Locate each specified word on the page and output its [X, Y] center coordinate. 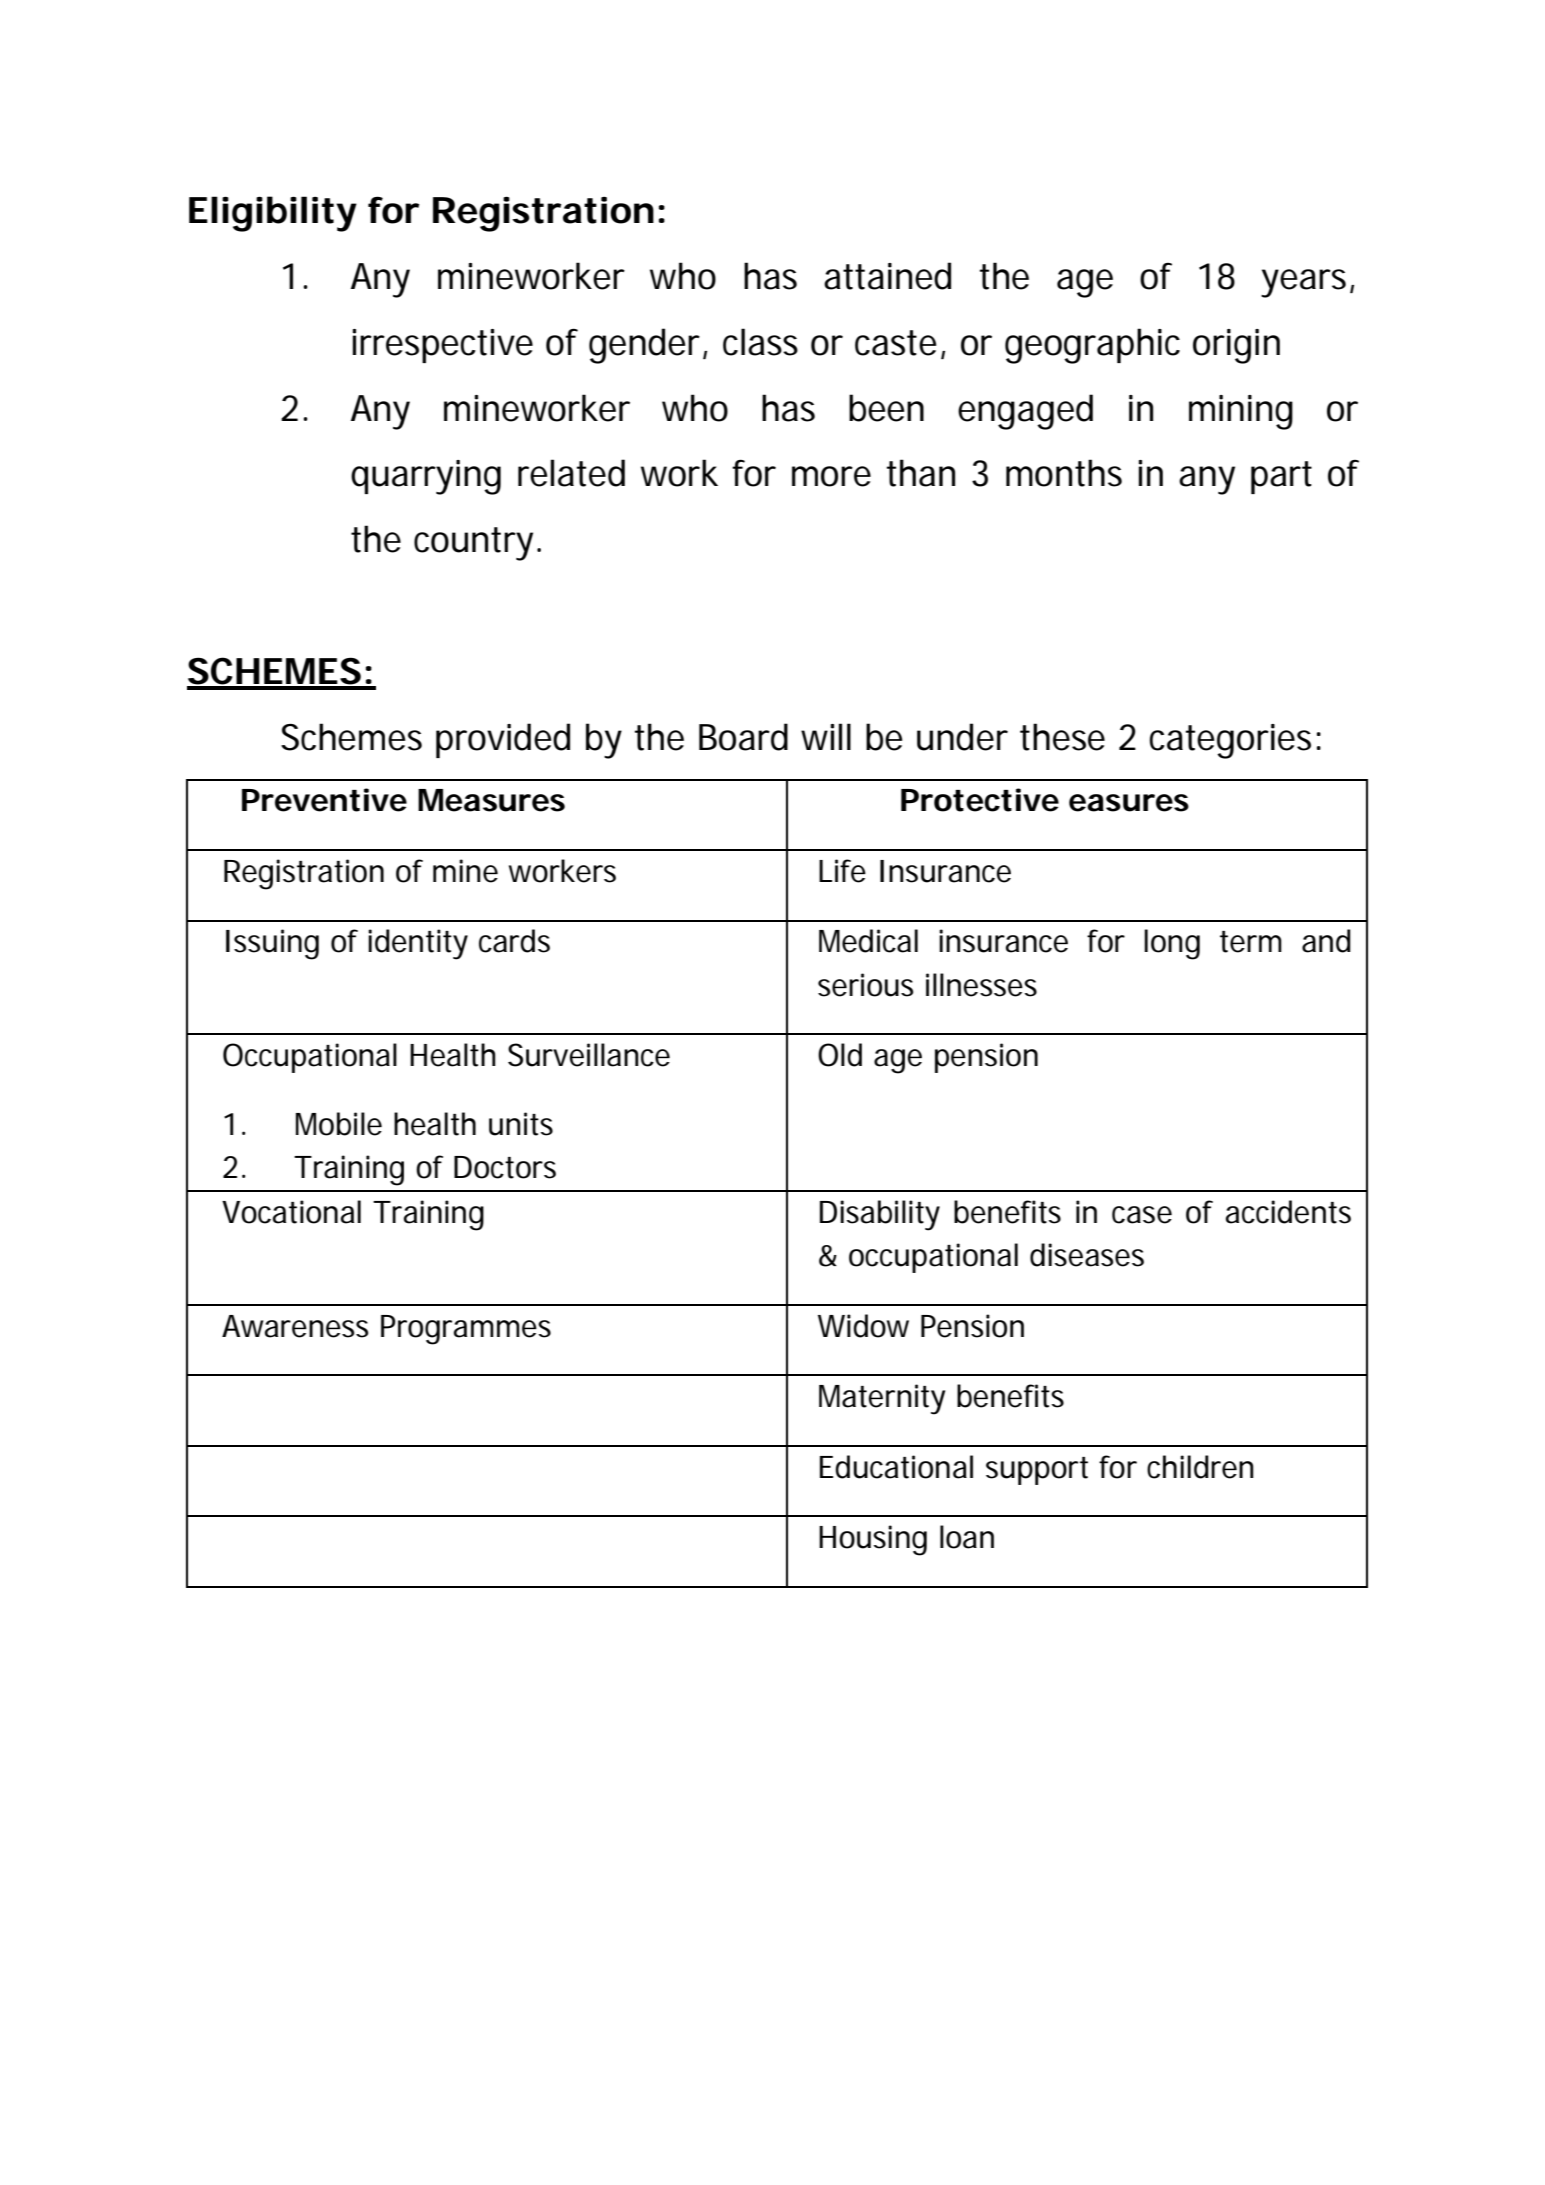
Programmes [466, 1330]
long [1172, 944]
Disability [880, 1215]
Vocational [291, 1212]
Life [842, 871]
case [1142, 1215]
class [760, 342]
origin [1236, 346]
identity [418, 944]
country [473, 544]
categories [1230, 741]
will [826, 736]
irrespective [442, 346]
